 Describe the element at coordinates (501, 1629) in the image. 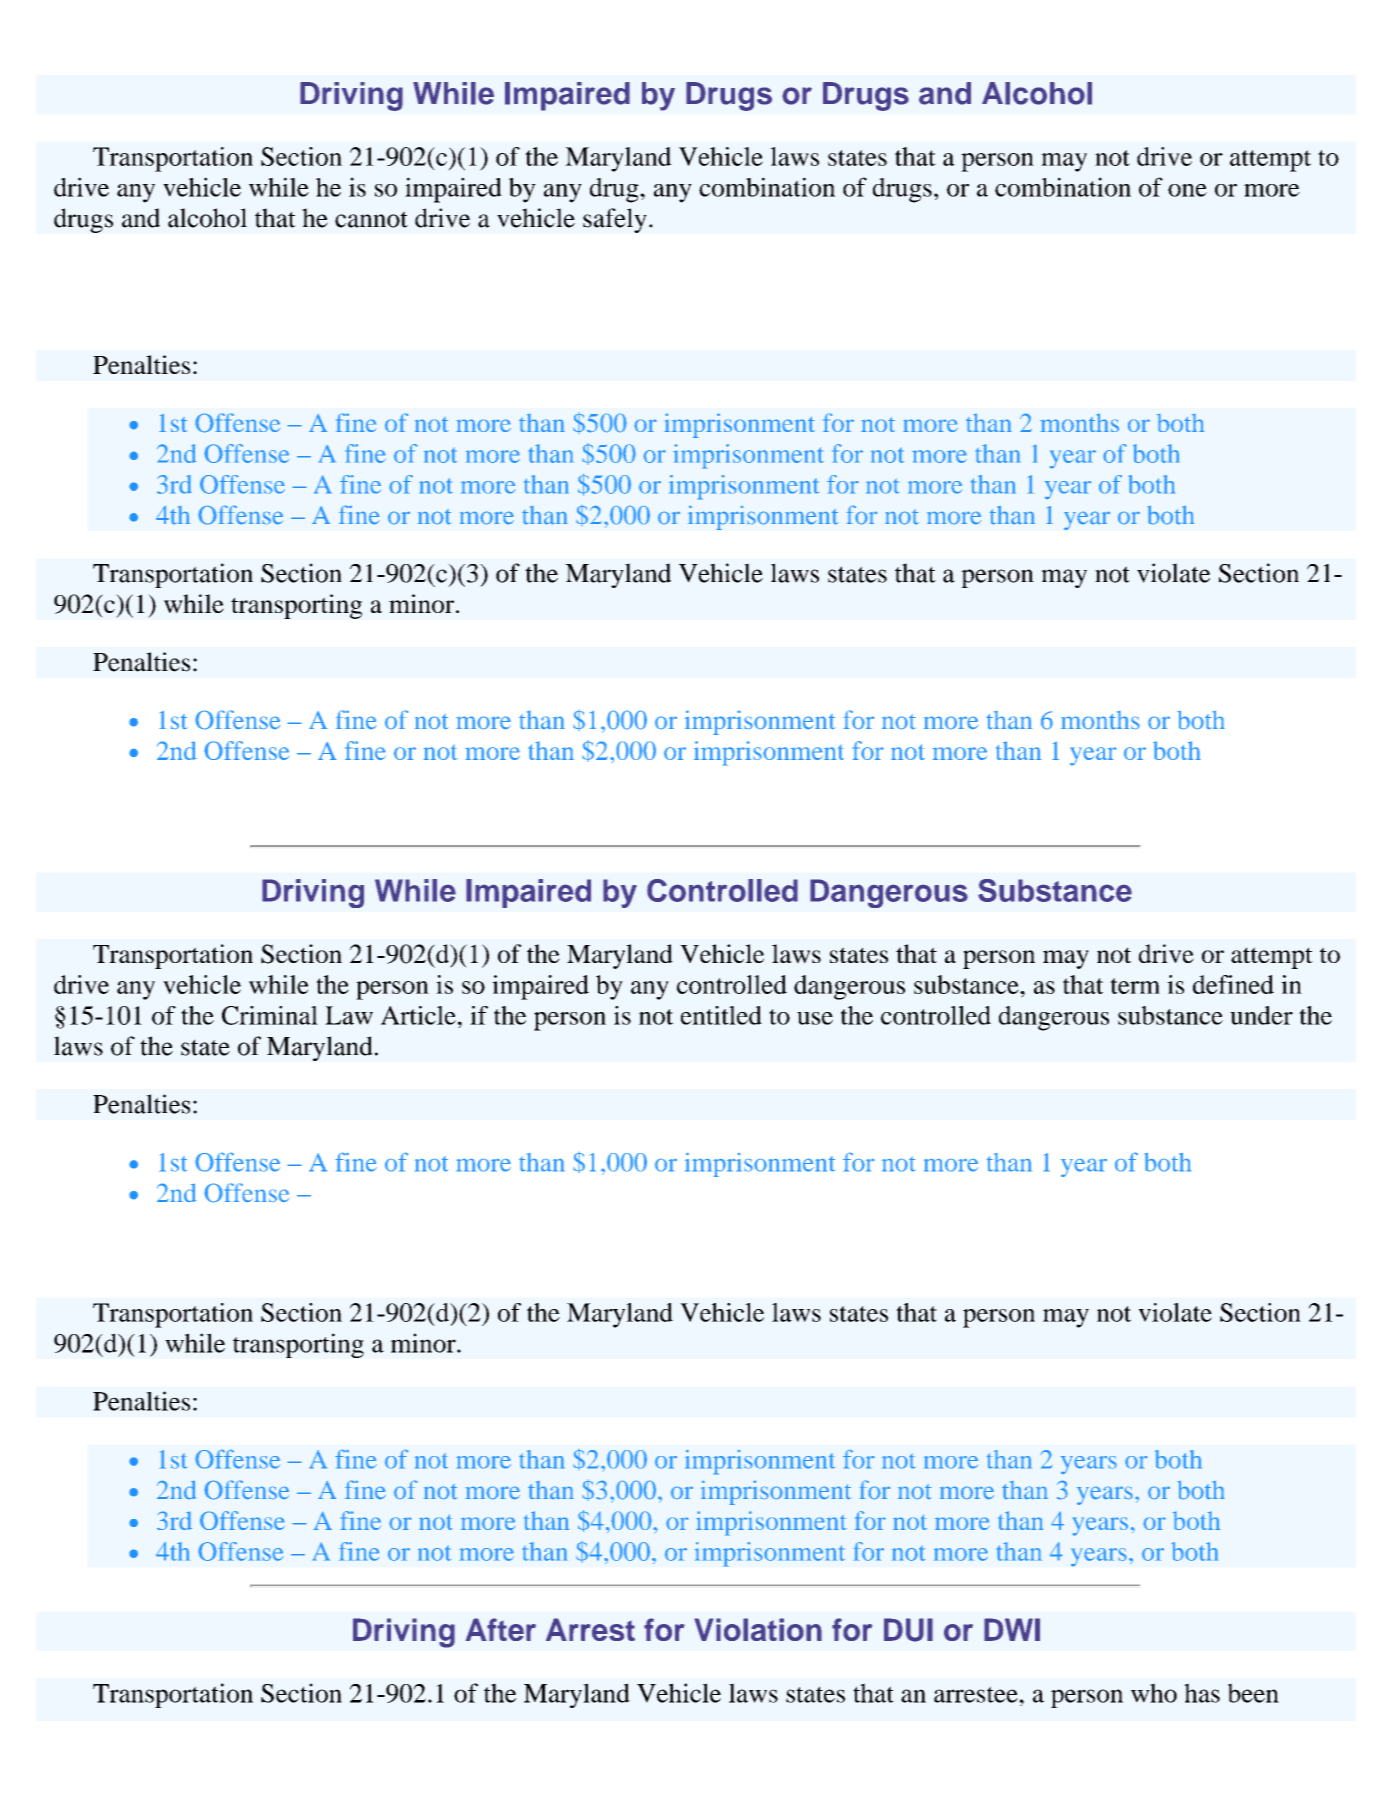

I see `After` at that location.
